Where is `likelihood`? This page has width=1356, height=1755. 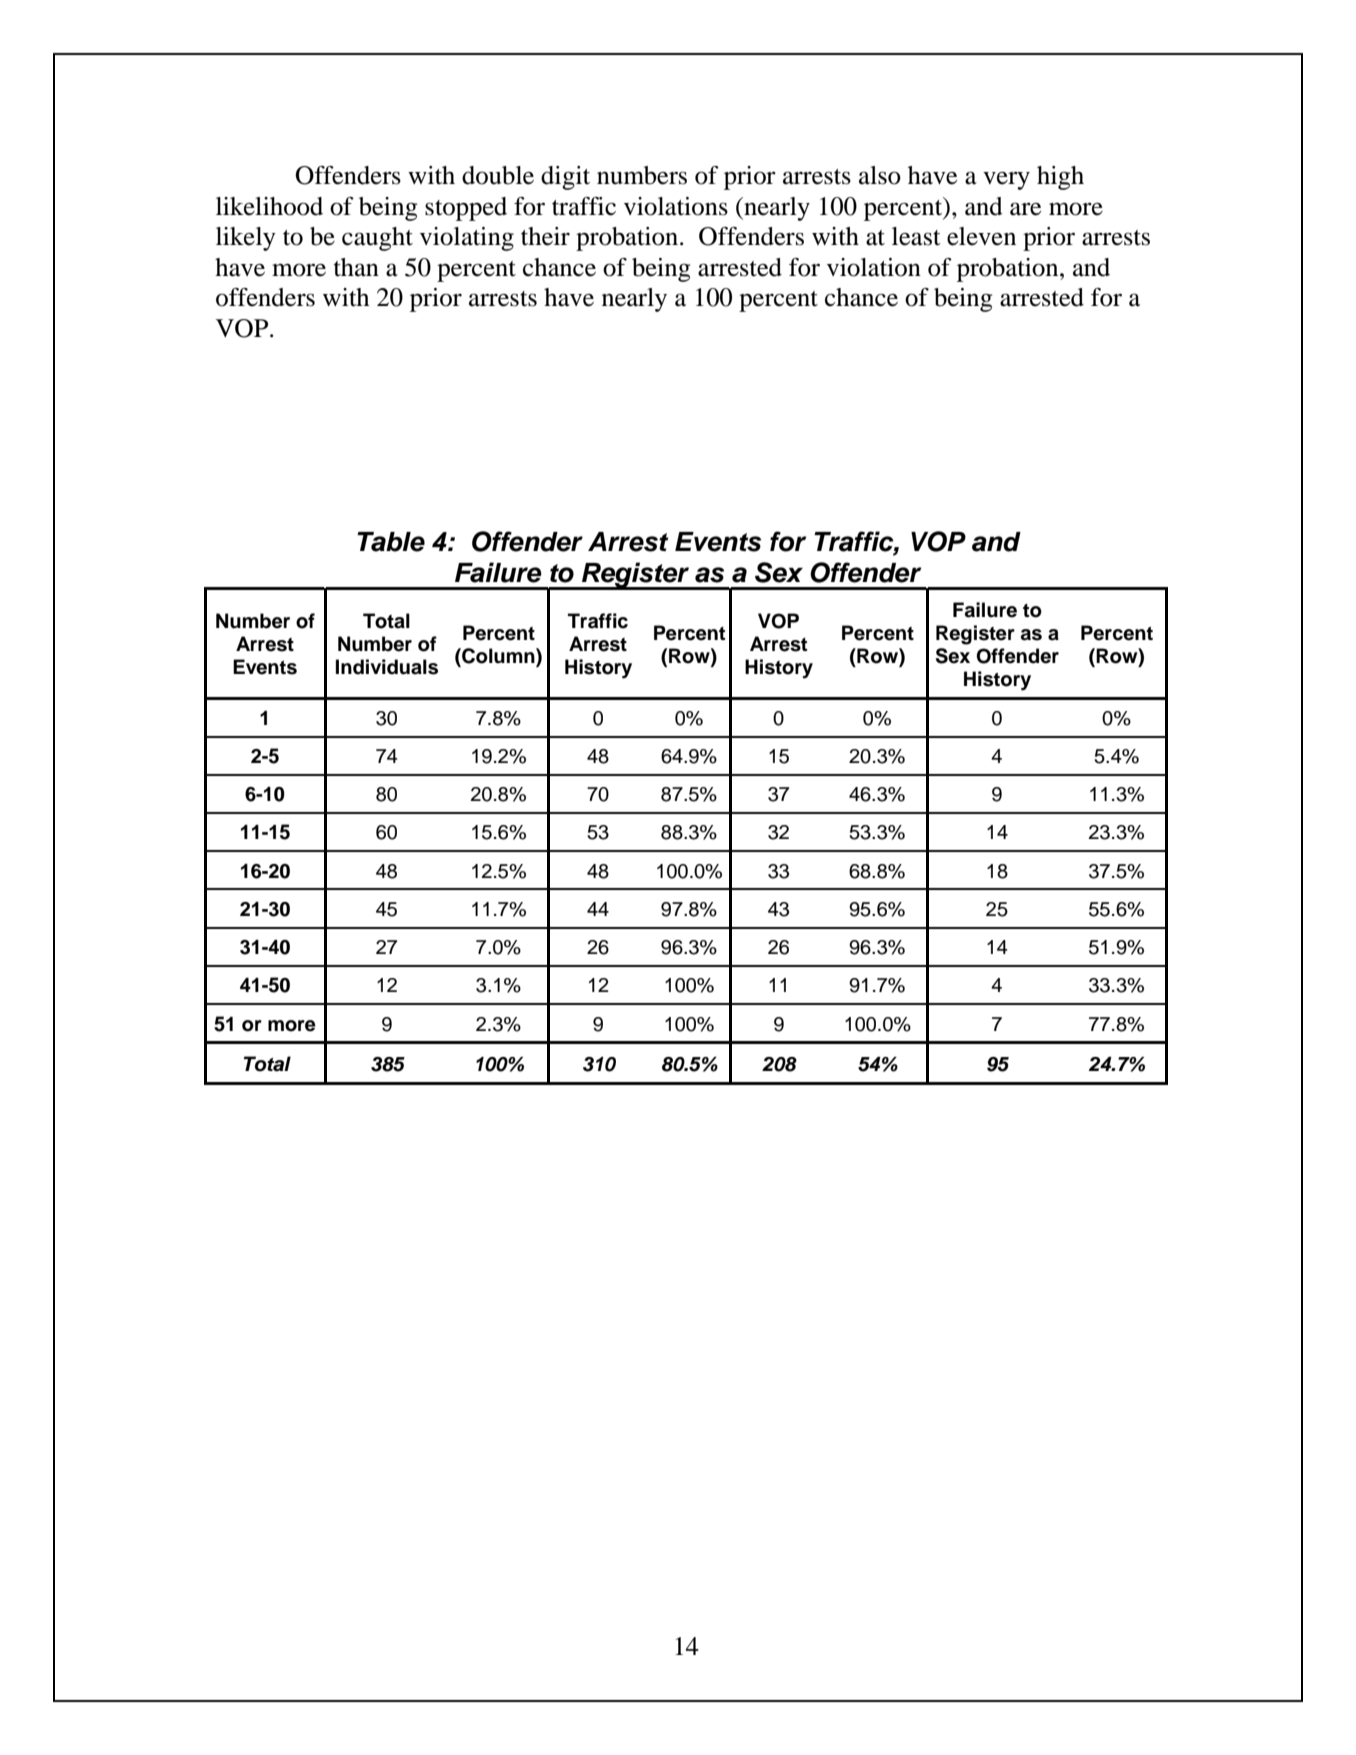 likelihood is located at coordinates (269, 206).
